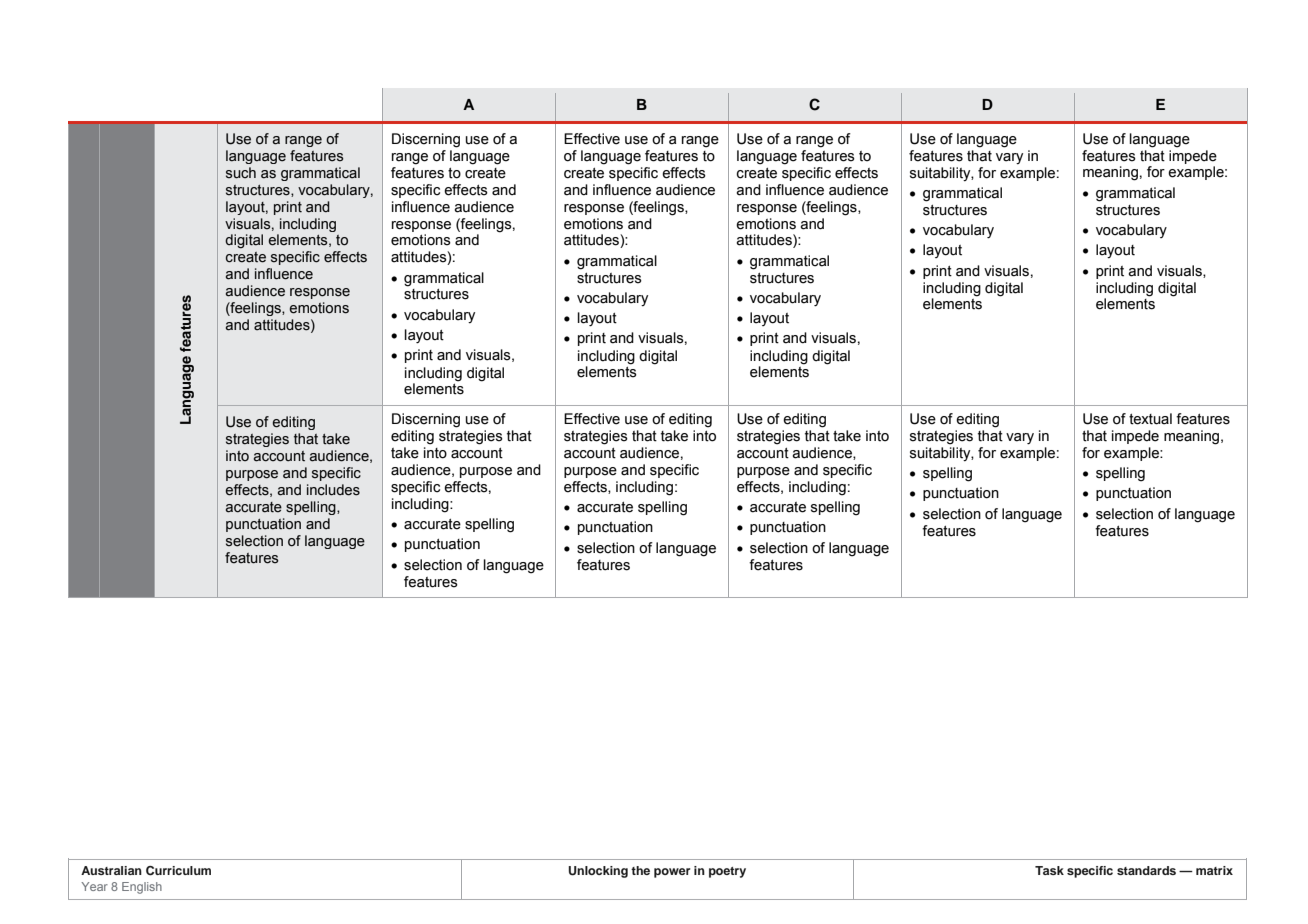 The height and width of the document is (924, 1308). What do you see at coordinates (178, 871) in the document?
I see `Curriculum` at bounding box center [178, 871].
